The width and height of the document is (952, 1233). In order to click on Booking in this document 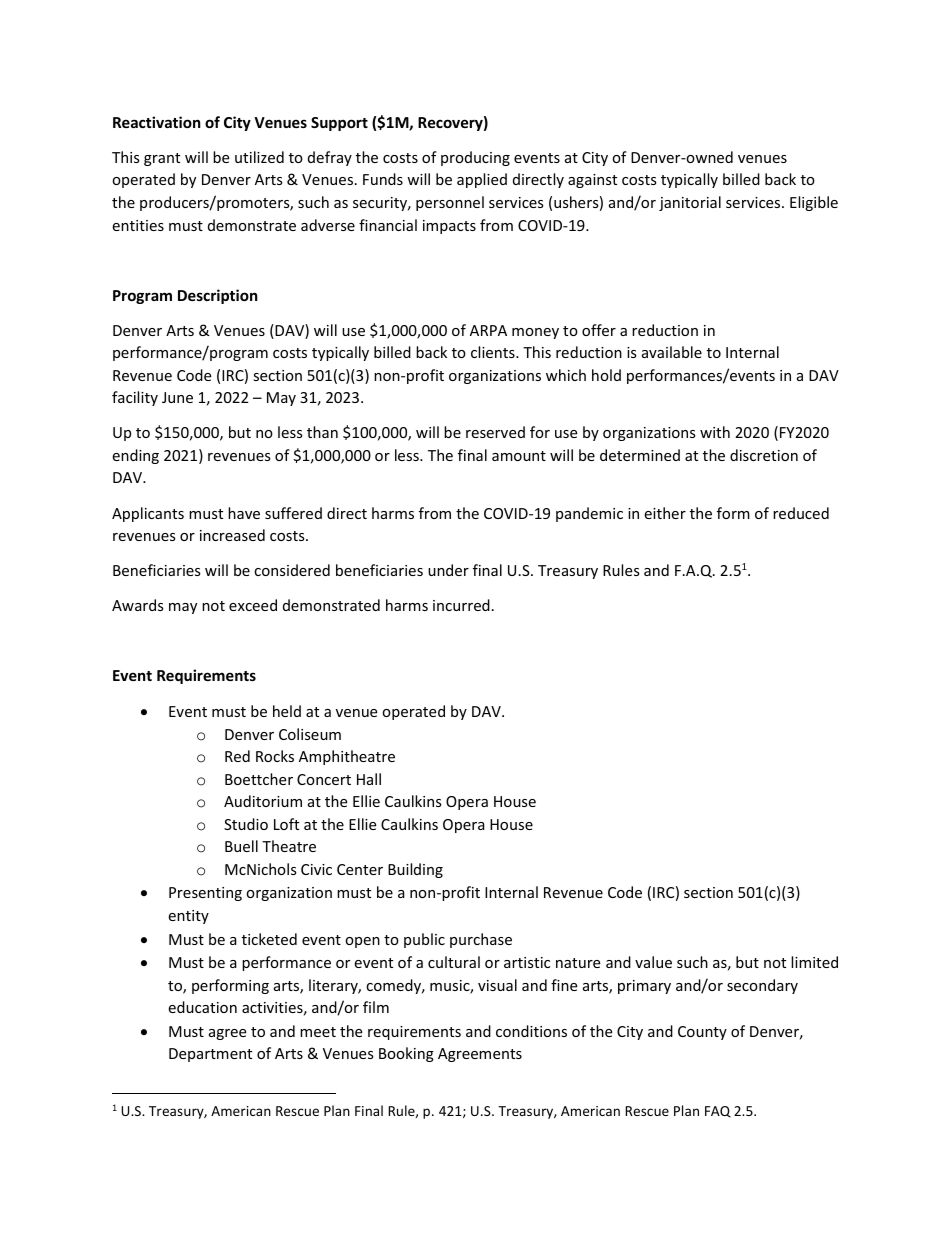, I will do `click(406, 1054)`.
